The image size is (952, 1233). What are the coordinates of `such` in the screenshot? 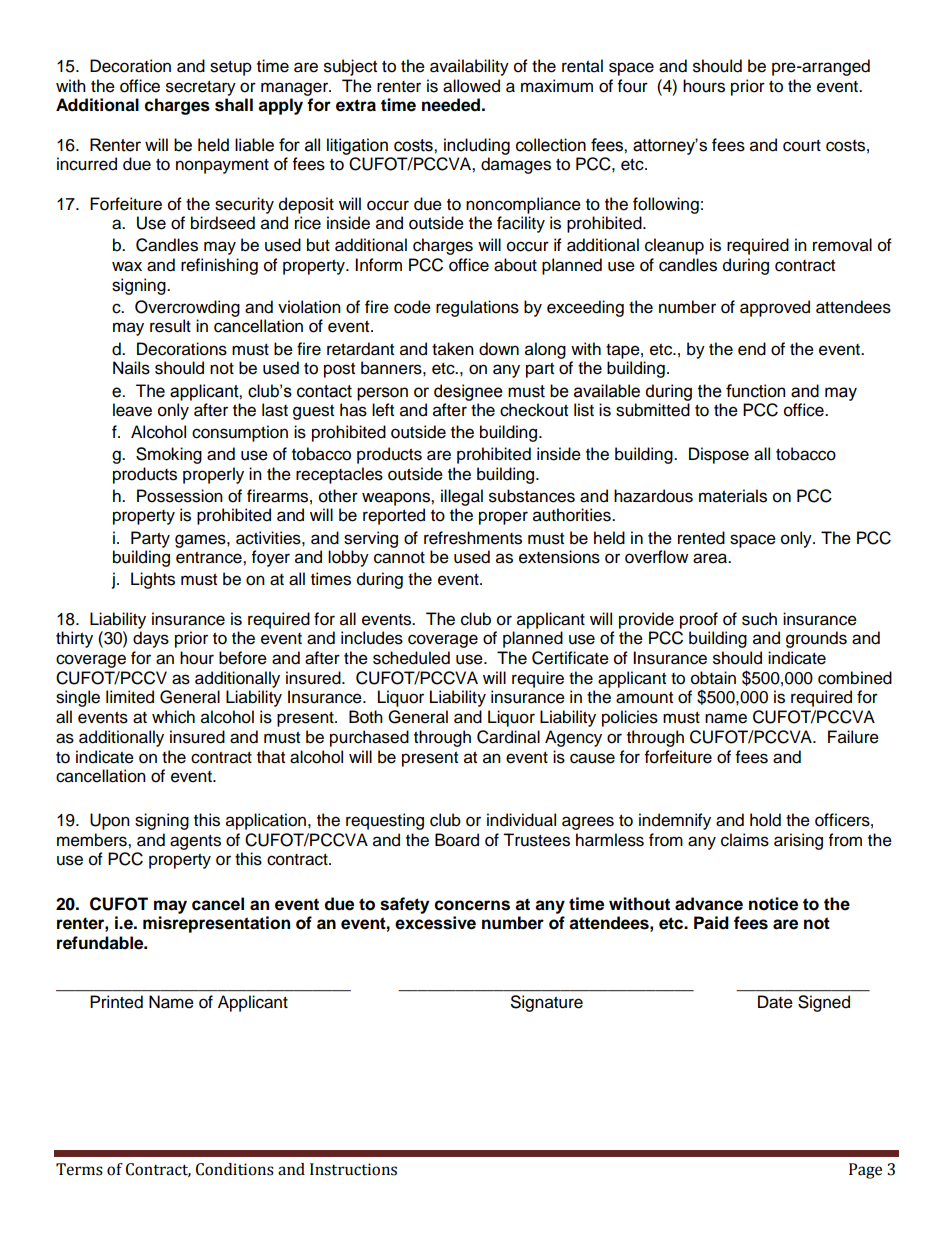 It's located at (759, 619).
